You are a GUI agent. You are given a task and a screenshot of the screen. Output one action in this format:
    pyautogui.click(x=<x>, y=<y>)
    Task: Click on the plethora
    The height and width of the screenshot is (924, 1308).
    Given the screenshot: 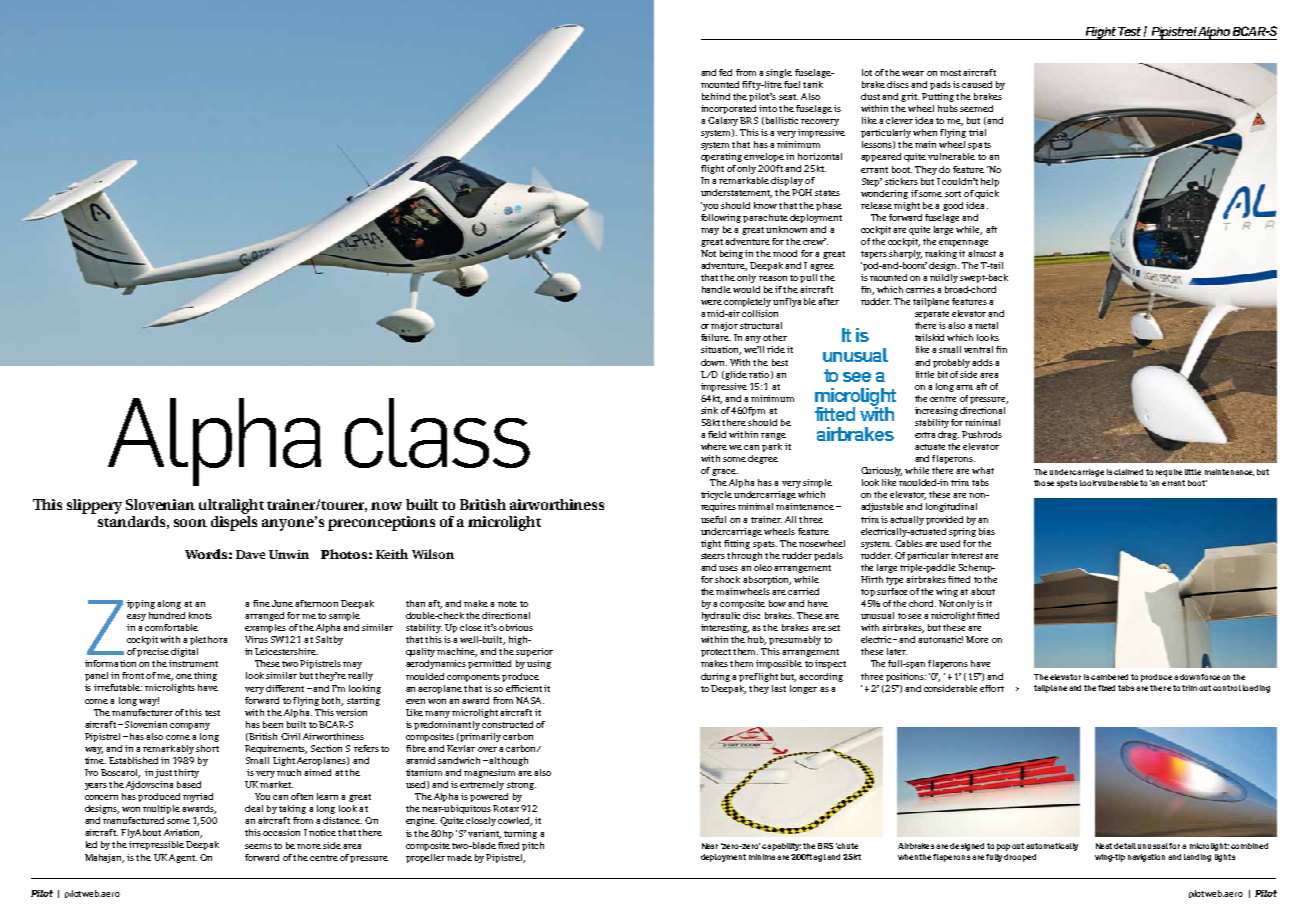 What is the action you would take?
    pyautogui.click(x=208, y=640)
